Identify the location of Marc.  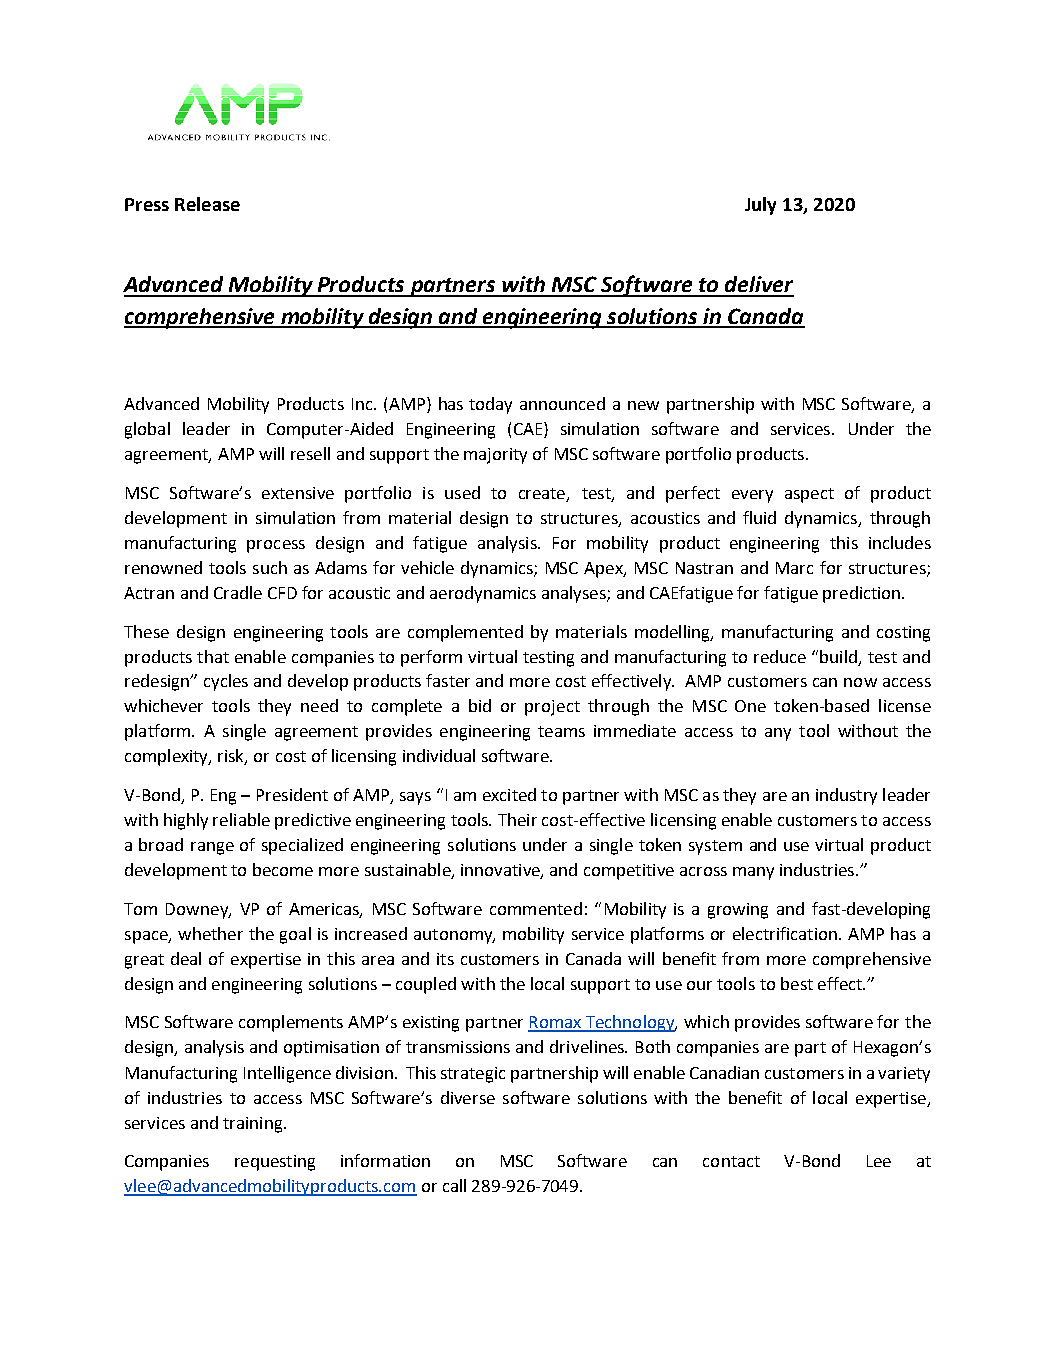
(794, 568).
